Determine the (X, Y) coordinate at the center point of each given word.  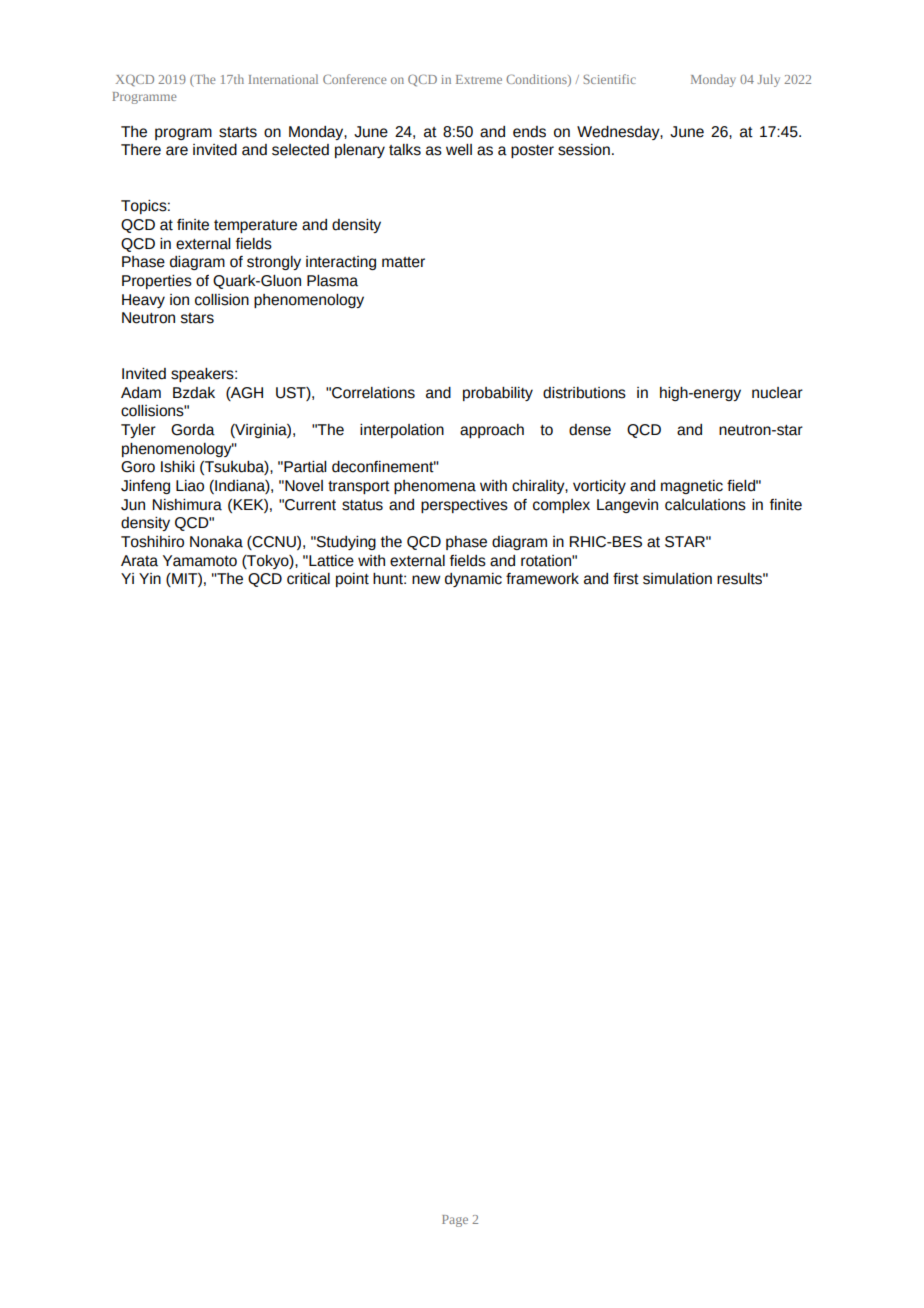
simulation (677, 579)
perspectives (464, 506)
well (459, 150)
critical (308, 579)
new (426, 580)
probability (498, 394)
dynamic (473, 580)
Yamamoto (200, 561)
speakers (203, 375)
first (626, 579)
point (352, 580)
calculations (705, 505)
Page (455, 1221)
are (177, 151)
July (768, 80)
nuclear (777, 393)
